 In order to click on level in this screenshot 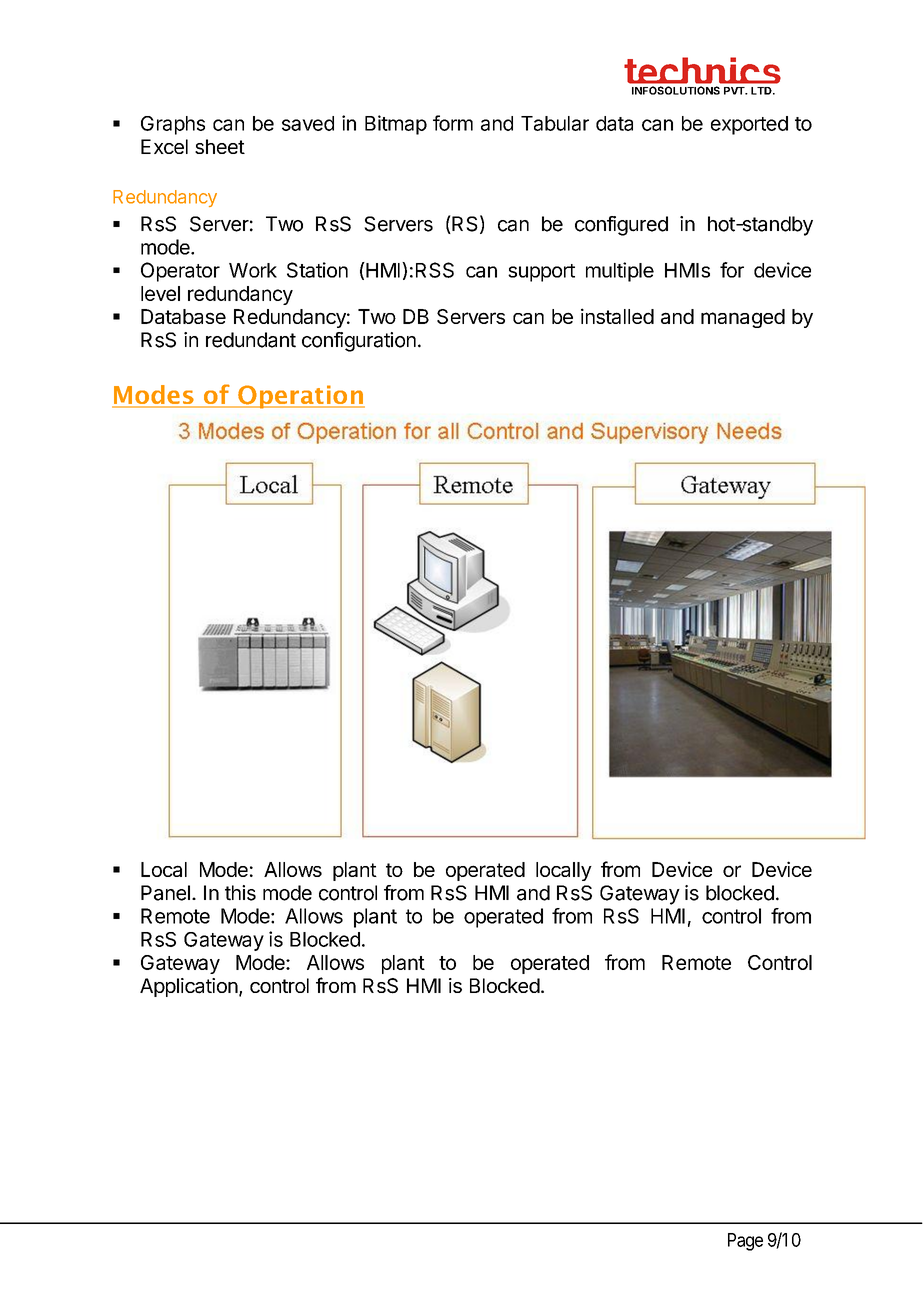, I will do `click(160, 293)`.
